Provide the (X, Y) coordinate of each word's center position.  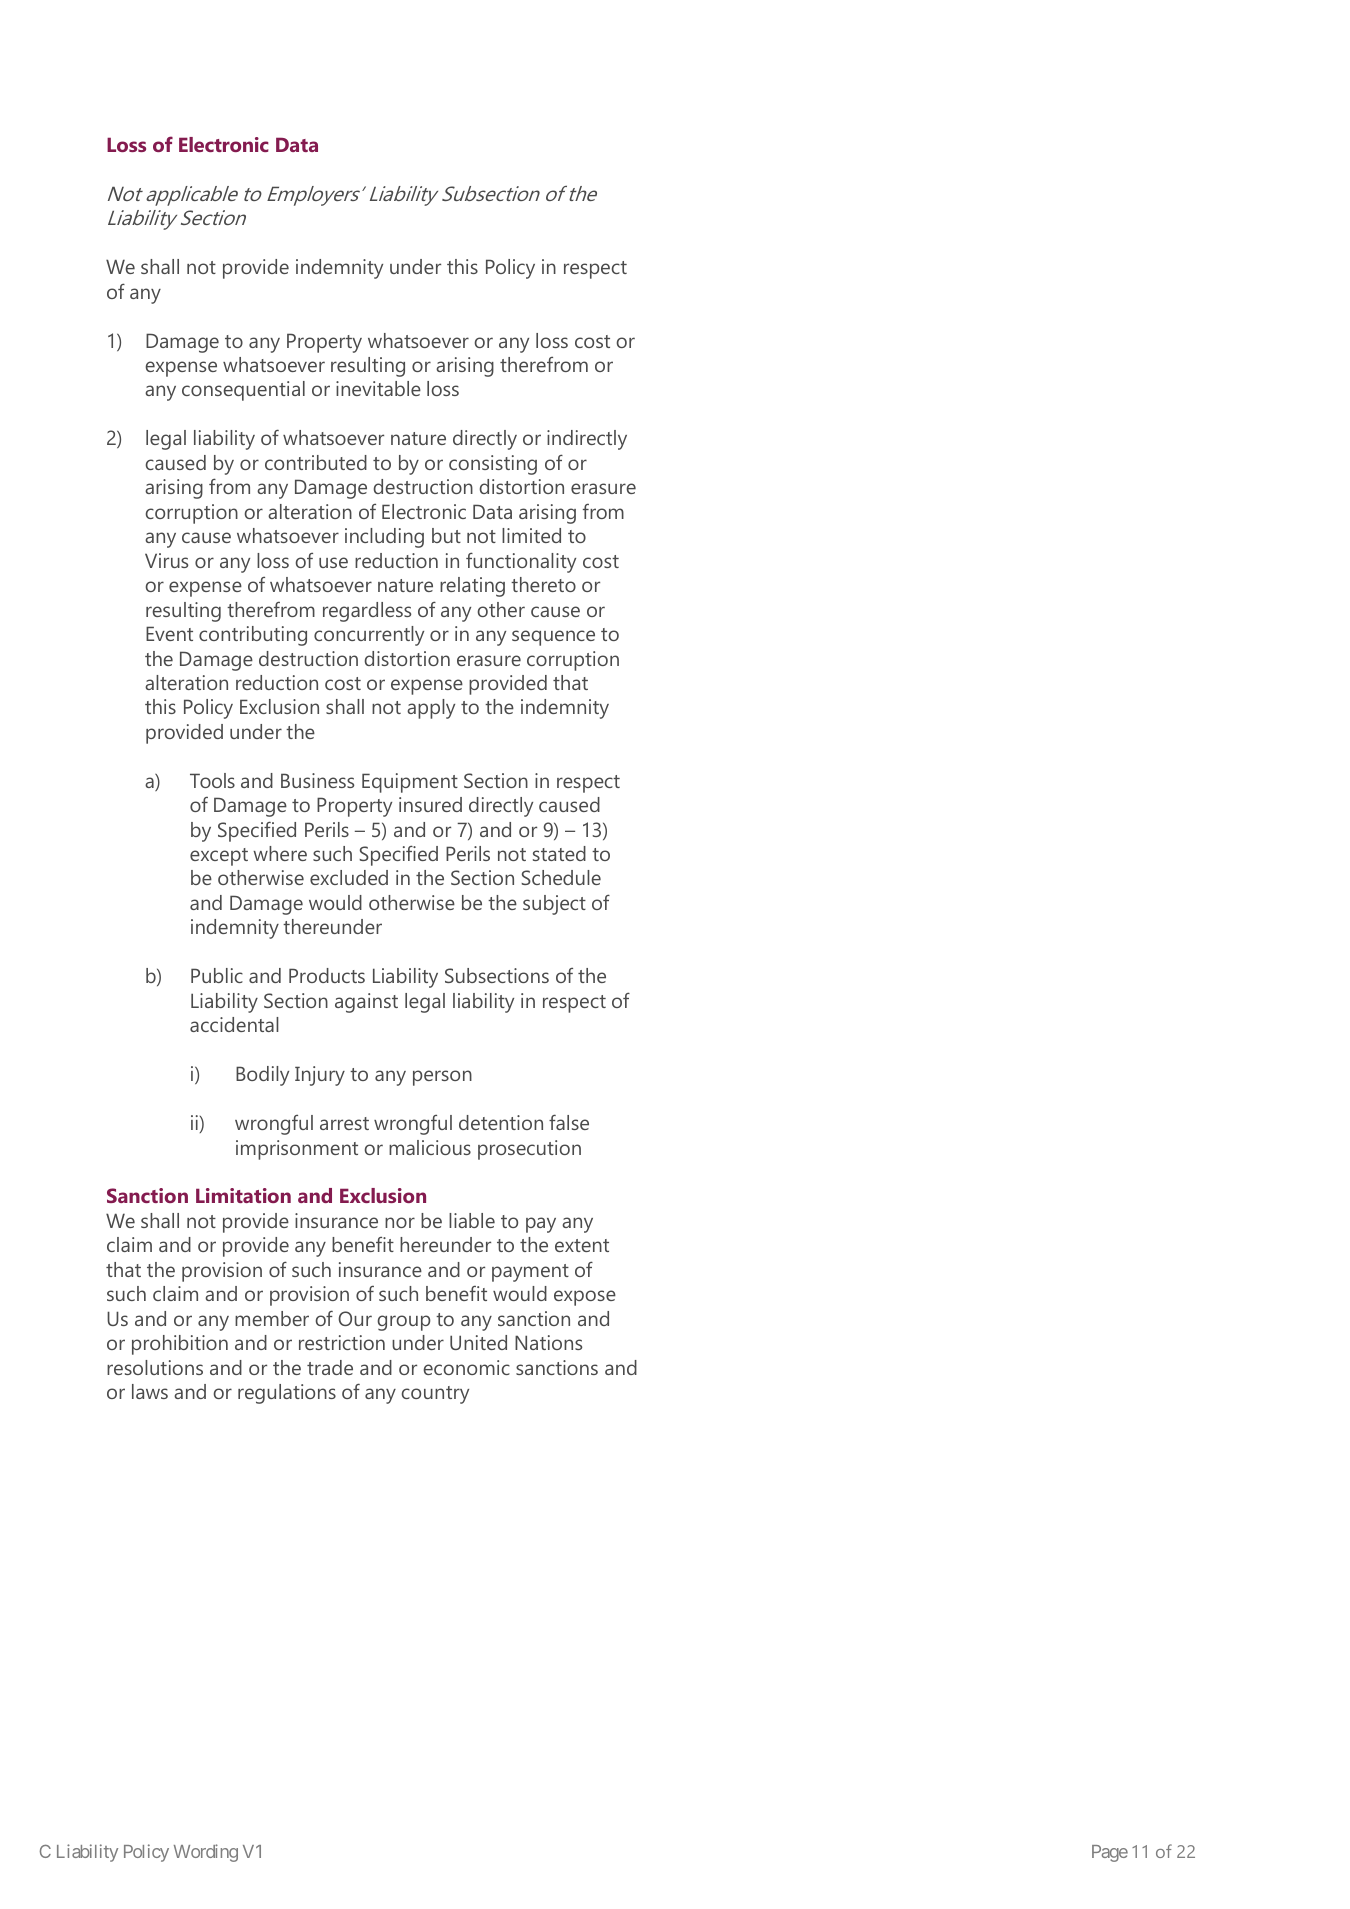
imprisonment (297, 1150)
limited (531, 535)
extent (582, 1245)
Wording (206, 1853)
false (569, 1122)
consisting (493, 465)
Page (1110, 1853)
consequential (243, 391)
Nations (548, 1342)
